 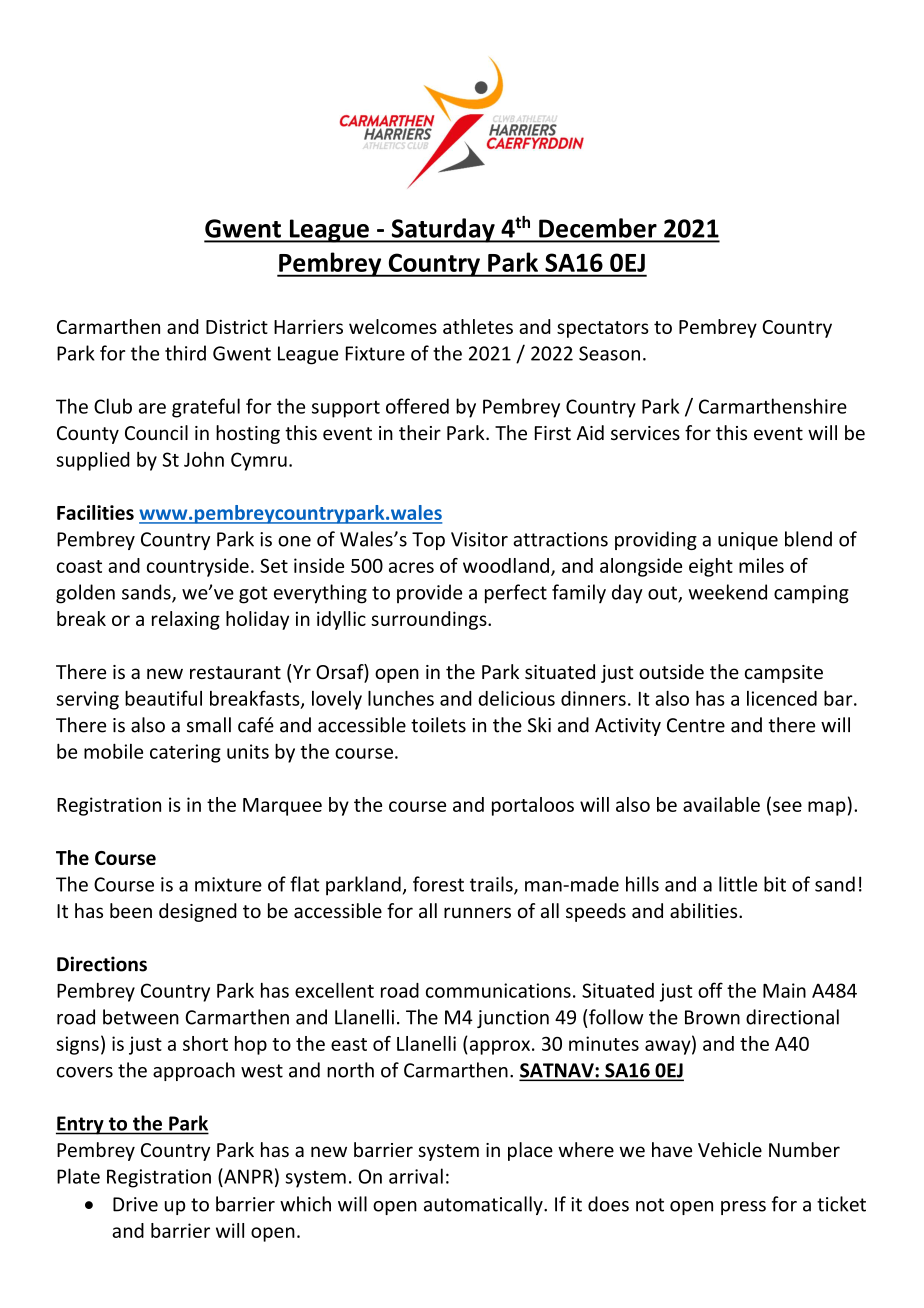 What do you see at coordinates (163, 698) in the screenshot?
I see `beautiful` at bounding box center [163, 698].
